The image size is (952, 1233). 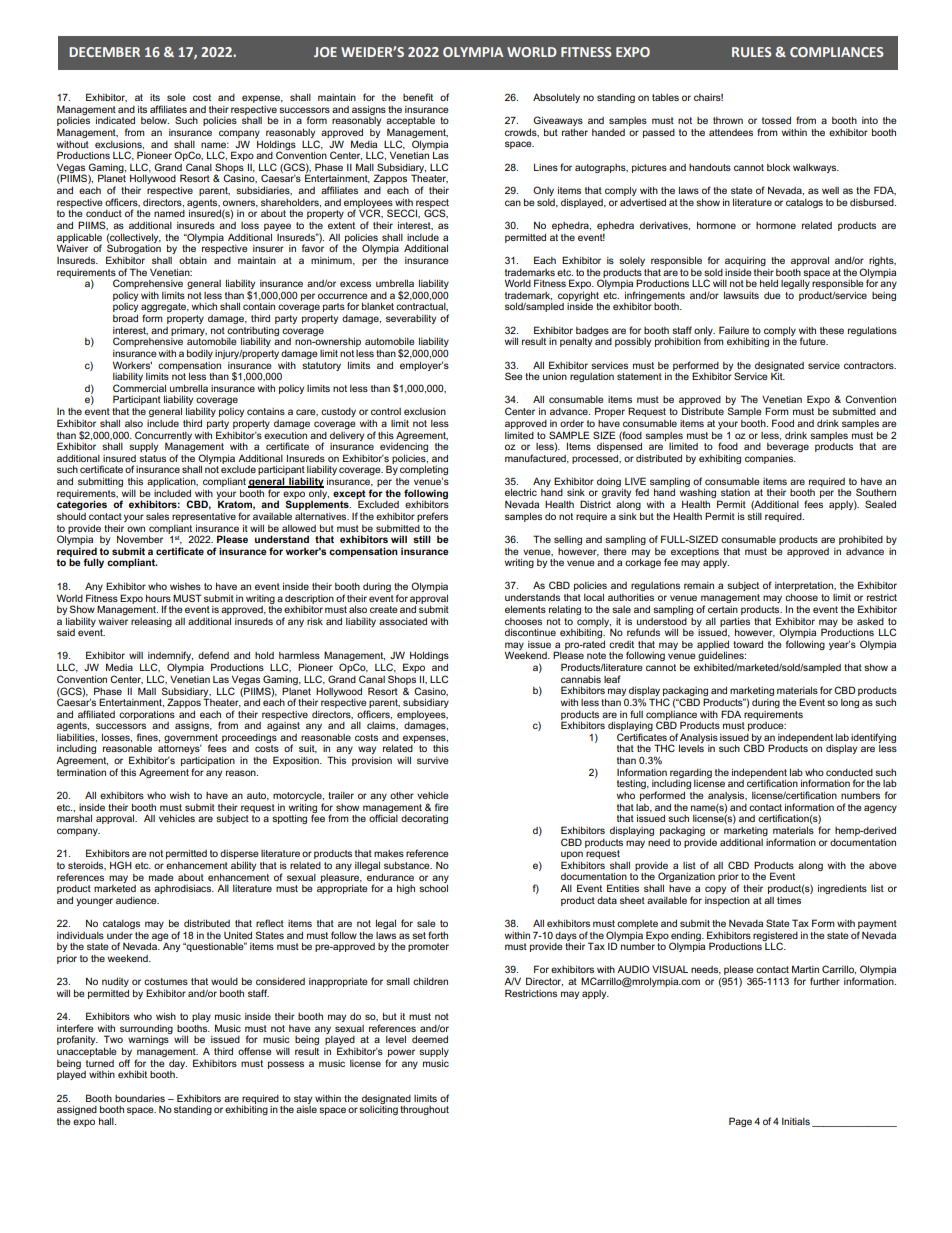 I want to click on companies, so click(x=770, y=459).
